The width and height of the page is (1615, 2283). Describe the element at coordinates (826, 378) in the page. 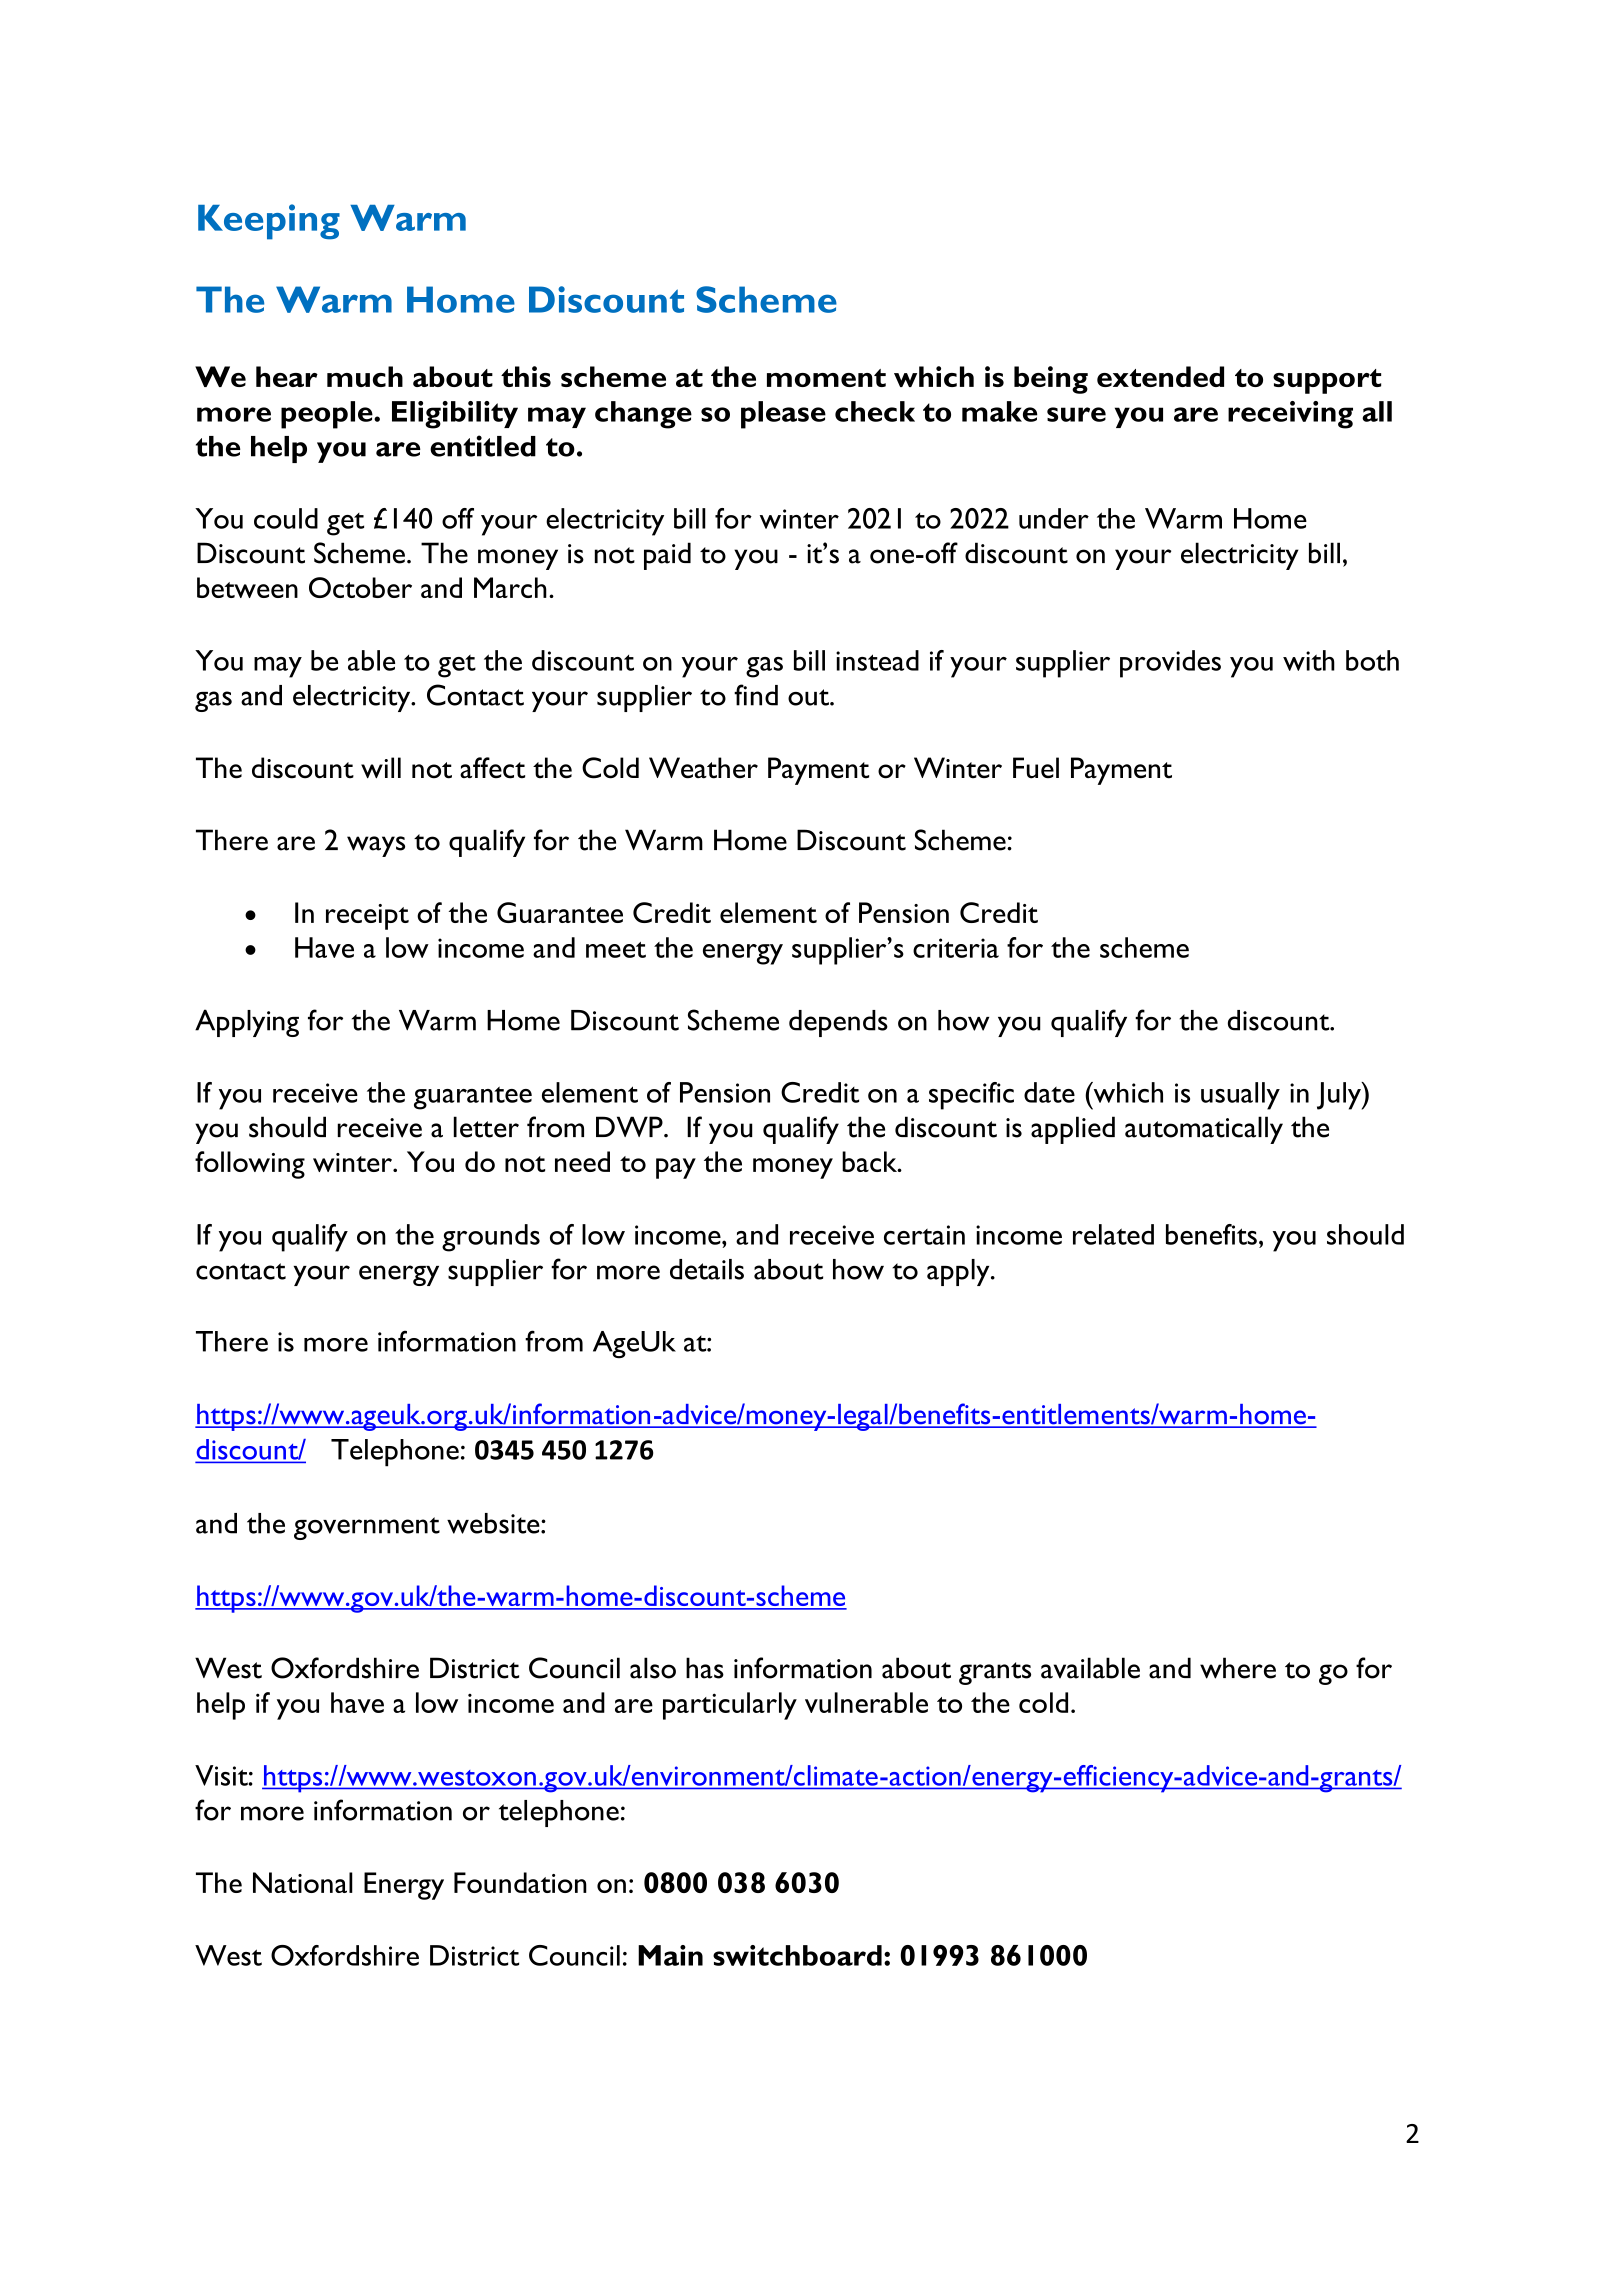

I see `moment` at that location.
